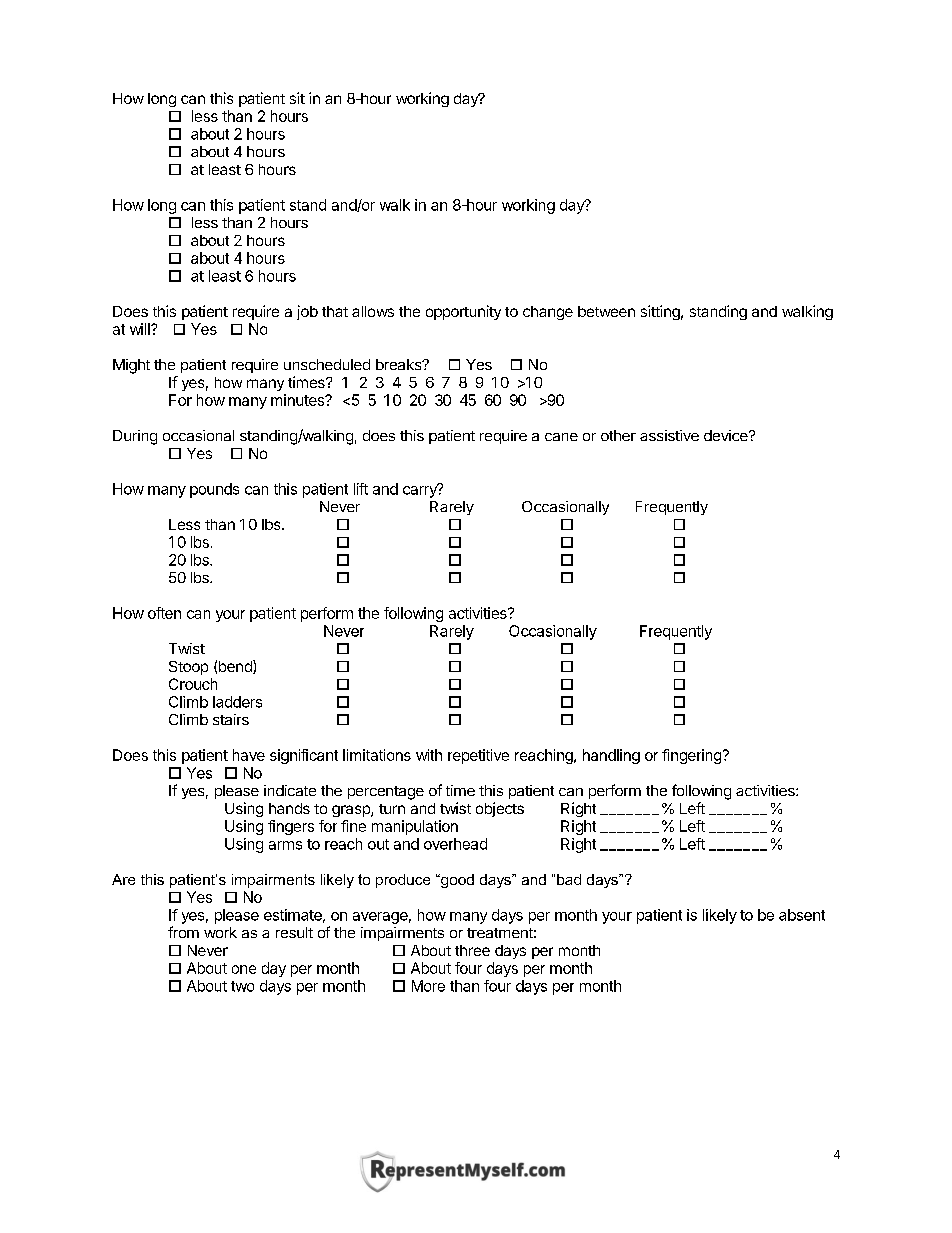 This page has height=1233, width=952. Describe the element at coordinates (478, 756) in the page. I see `repetitive` at that location.
